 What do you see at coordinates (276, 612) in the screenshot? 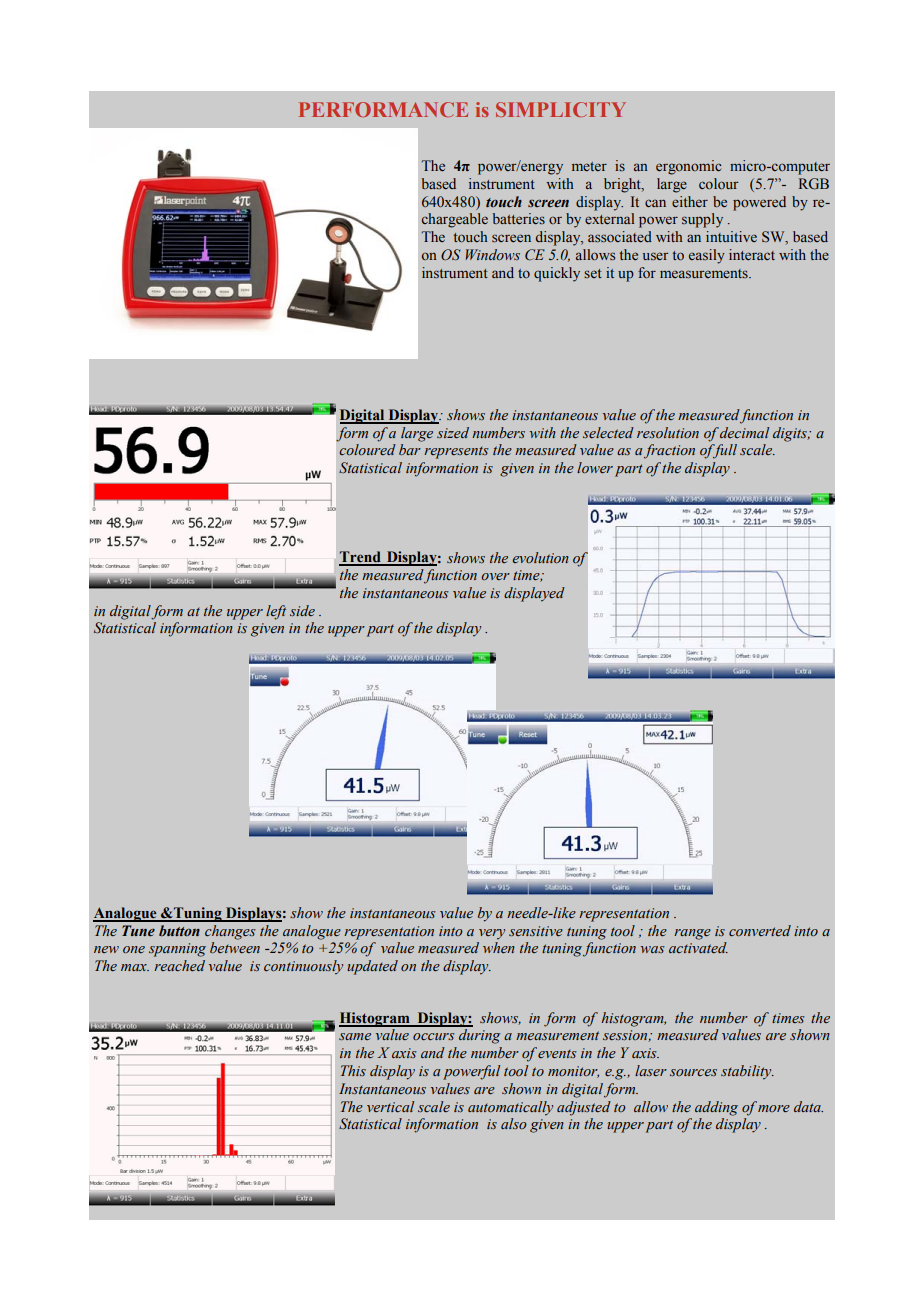
I see `left` at bounding box center [276, 612].
